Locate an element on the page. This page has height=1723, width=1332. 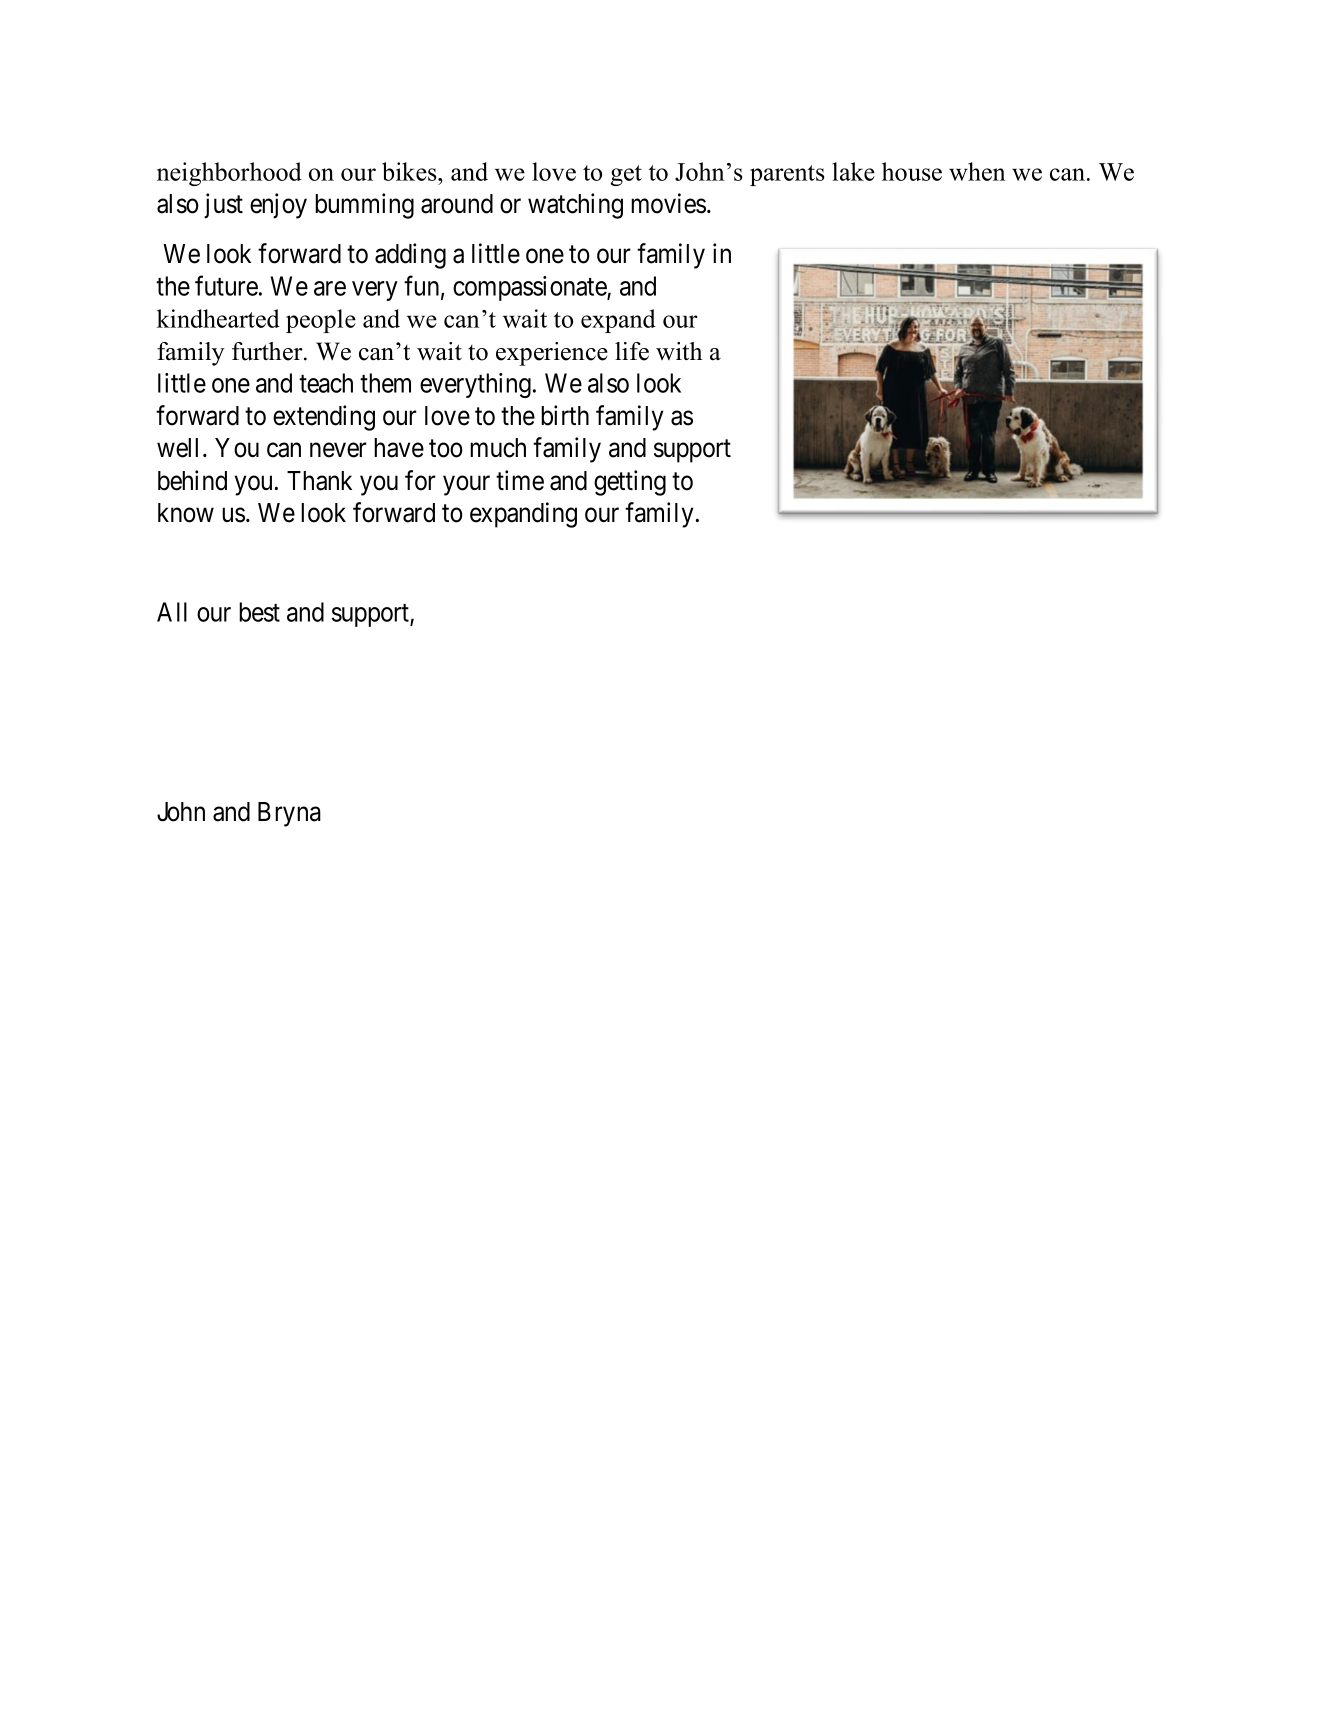
neighborhood is located at coordinates (229, 174).
